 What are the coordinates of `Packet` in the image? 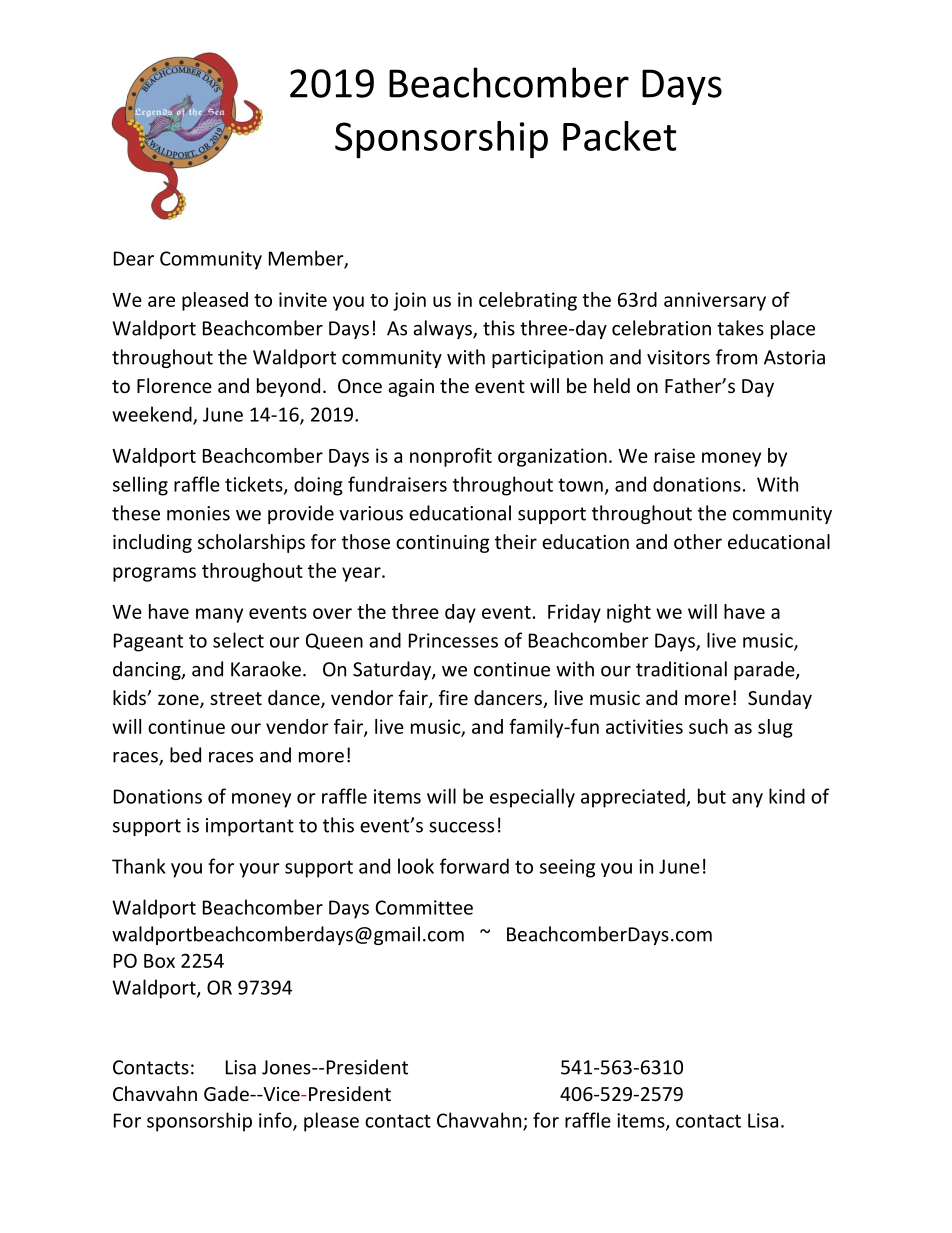 It's located at (619, 136).
